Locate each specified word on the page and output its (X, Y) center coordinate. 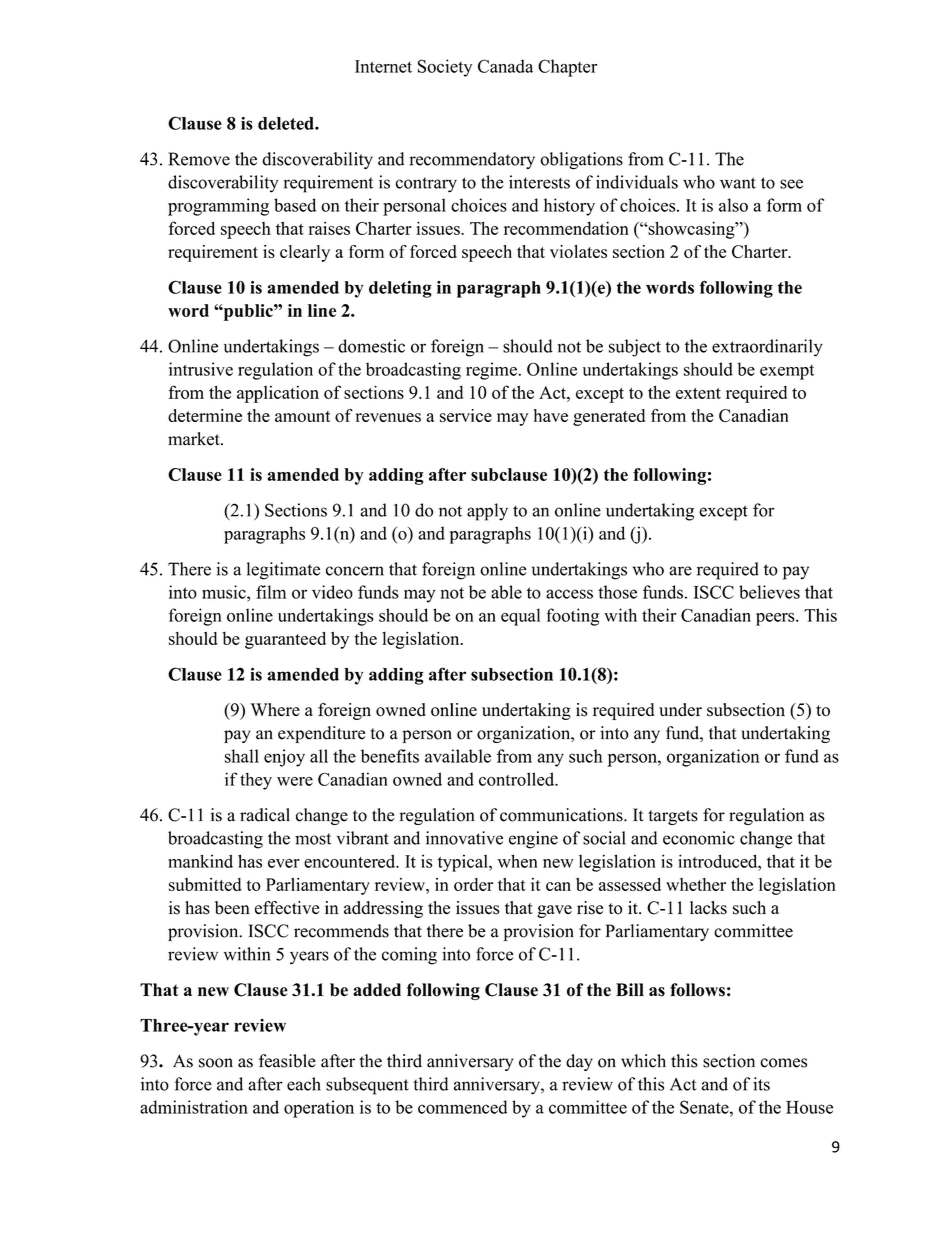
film (271, 592)
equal (520, 617)
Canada (505, 66)
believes (769, 592)
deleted (287, 123)
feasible (287, 1061)
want (738, 183)
